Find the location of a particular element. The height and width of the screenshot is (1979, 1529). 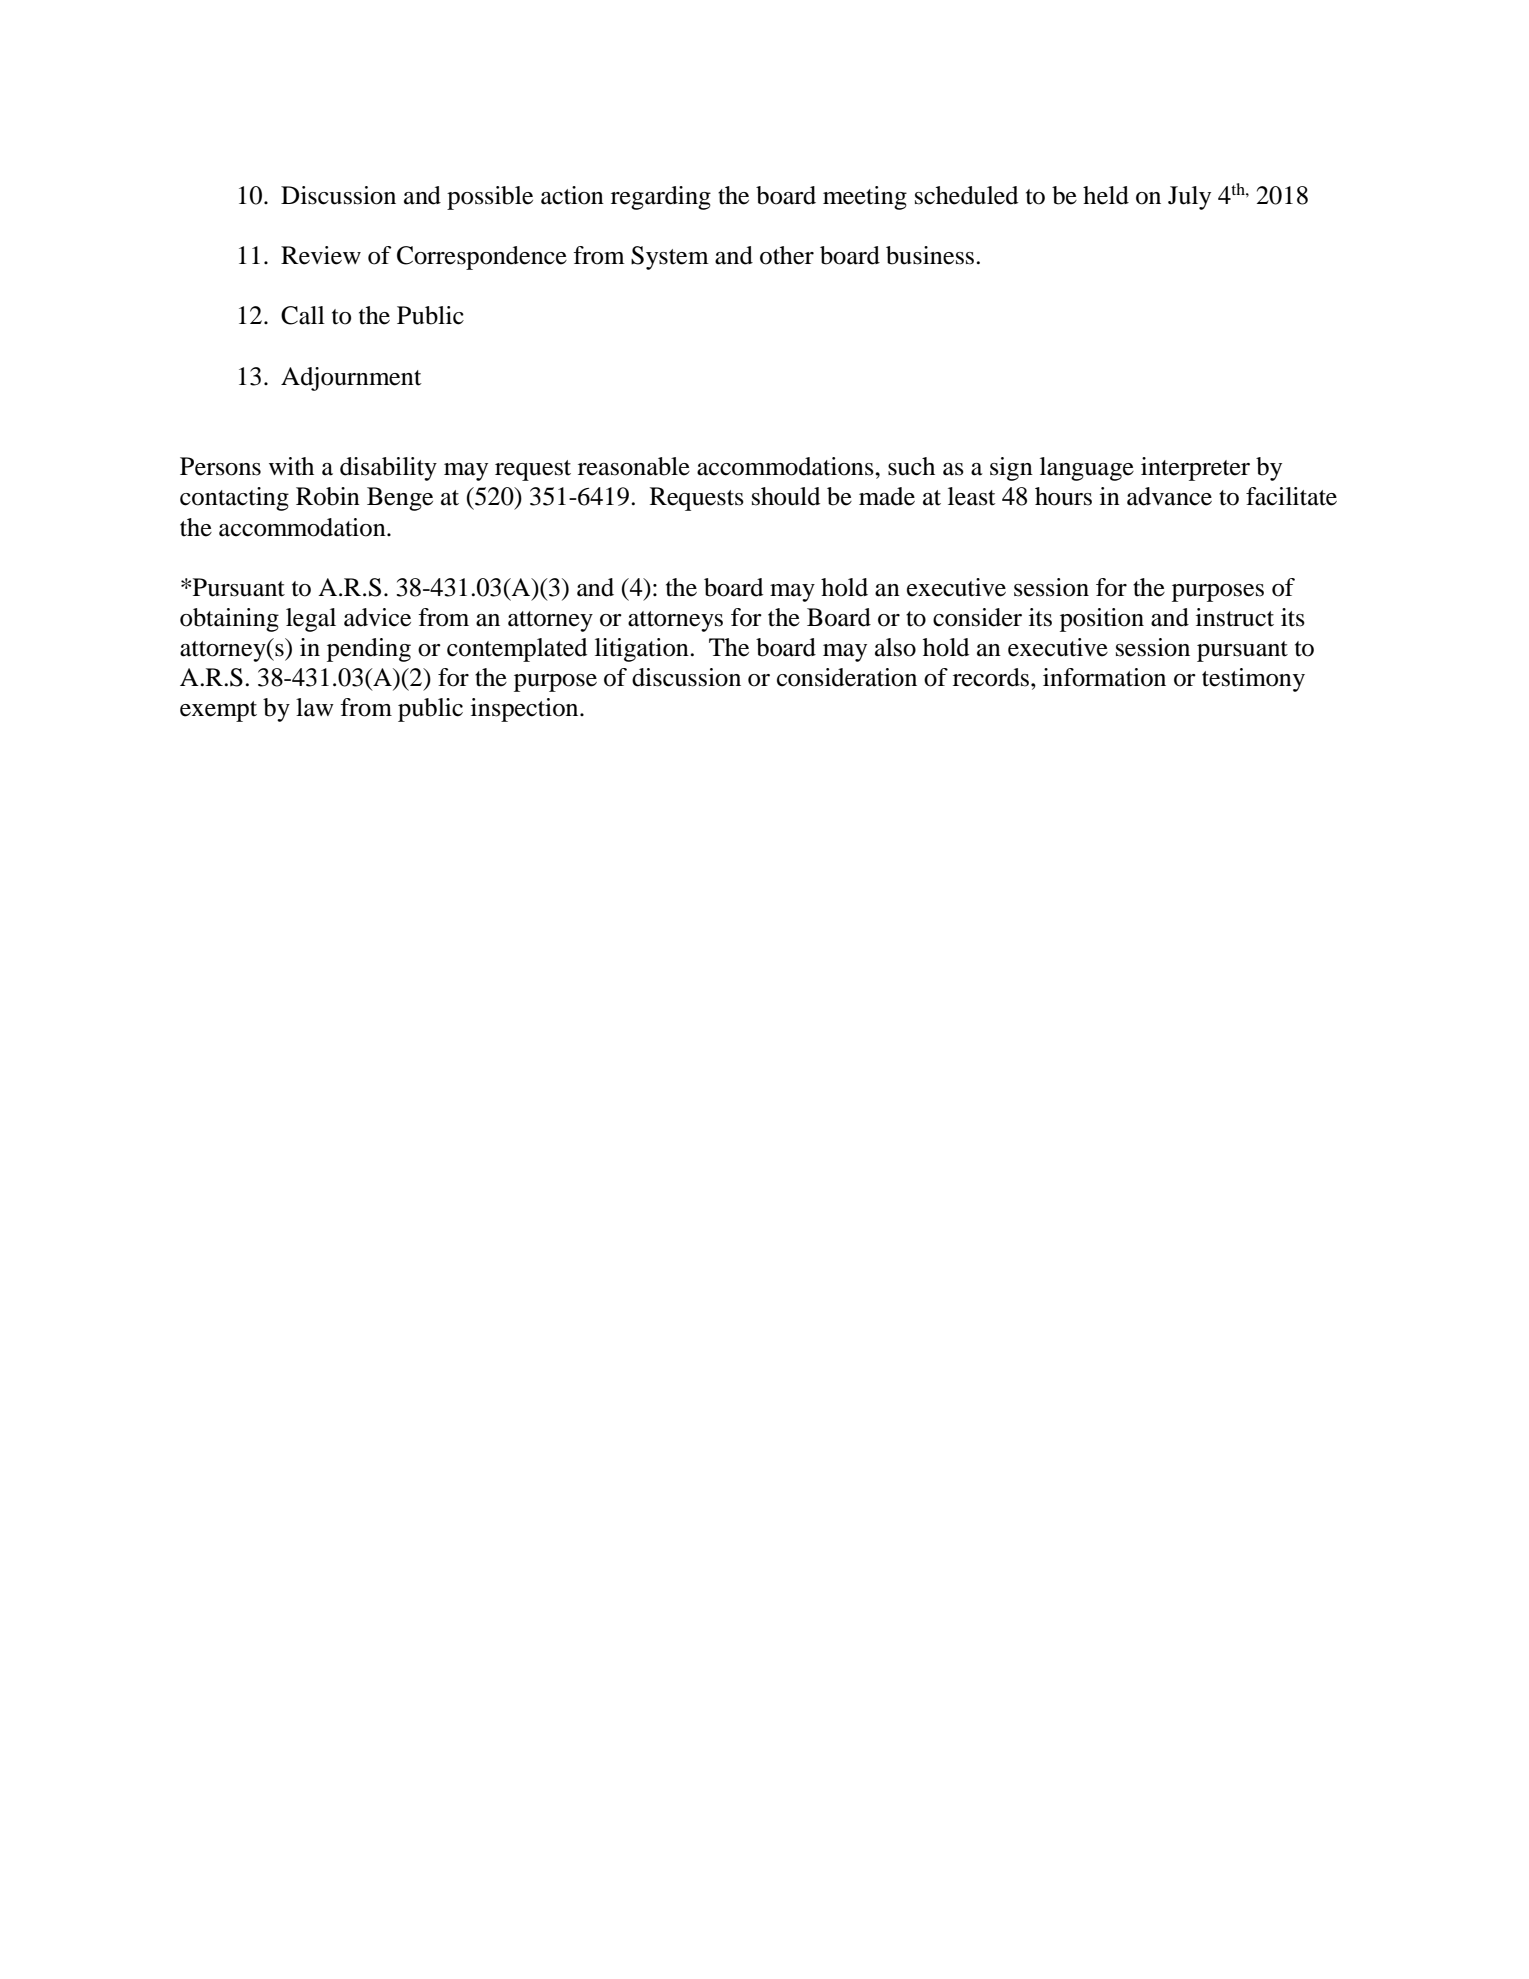

Adjournment is located at coordinates (351, 379).
